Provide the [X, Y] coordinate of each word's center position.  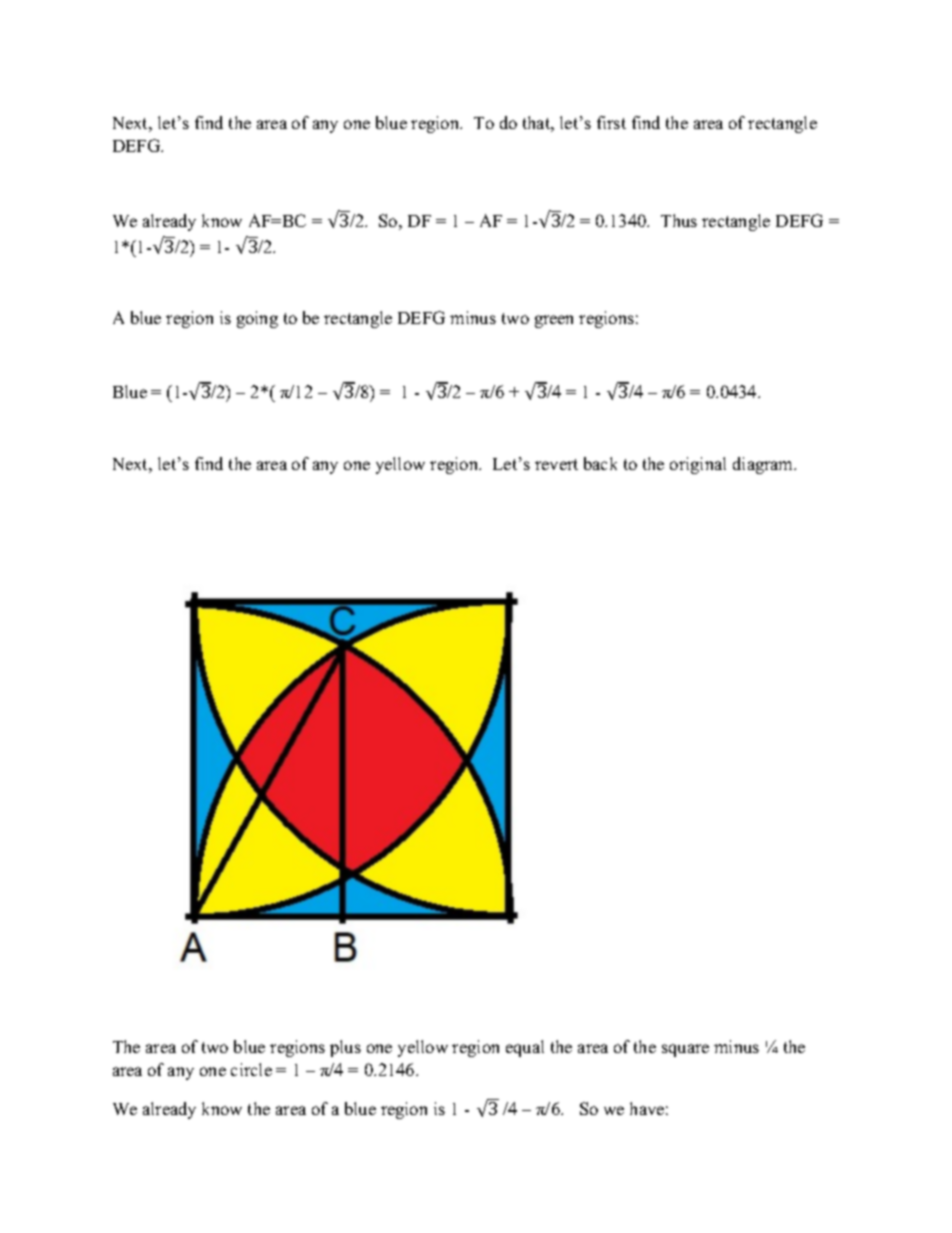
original [698, 465]
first [611, 122]
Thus [679, 220]
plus [345, 1048]
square [685, 1050]
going [257, 319]
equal [525, 1048]
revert [556, 464]
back [600, 463]
